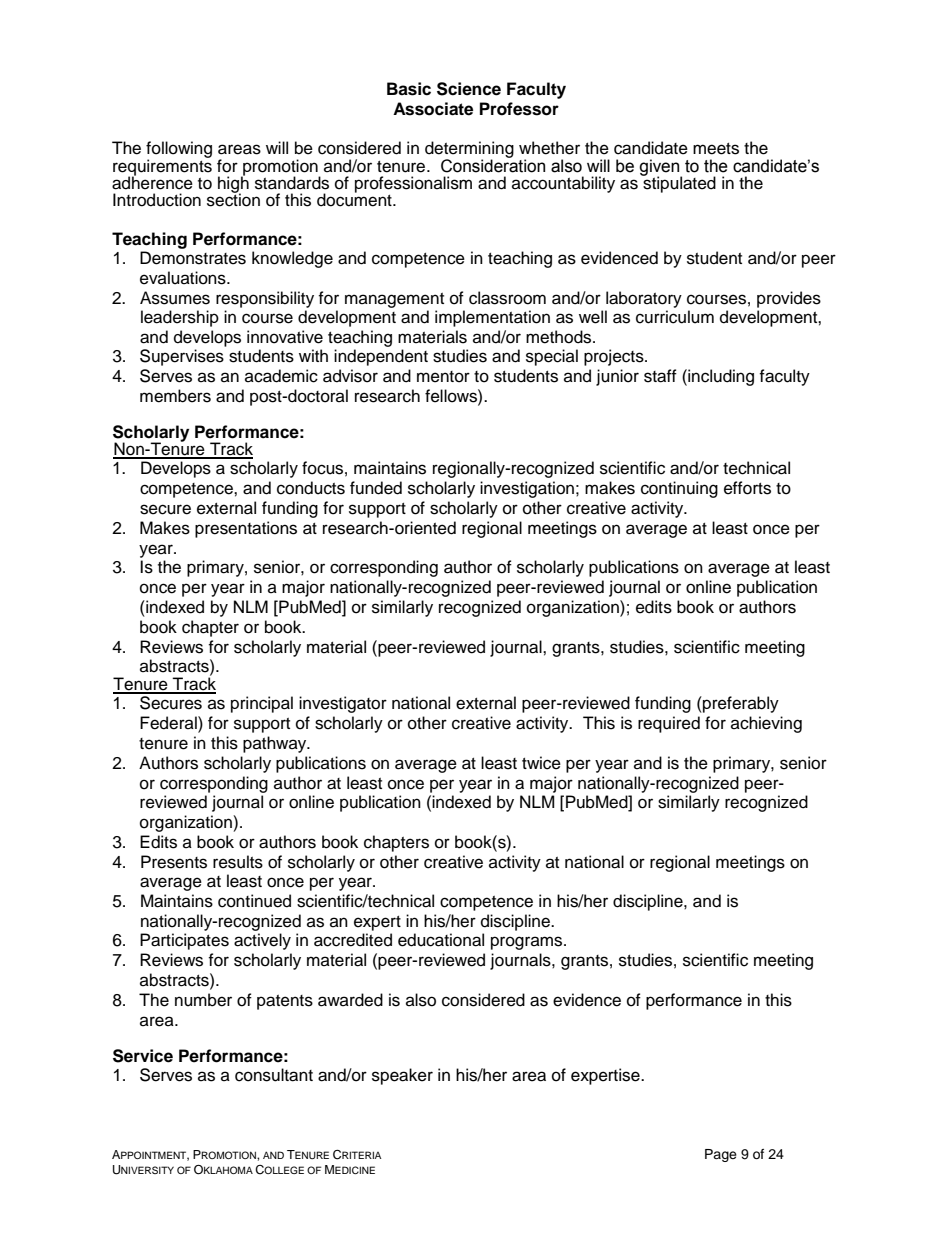  I want to click on consultant, so click(274, 1075).
